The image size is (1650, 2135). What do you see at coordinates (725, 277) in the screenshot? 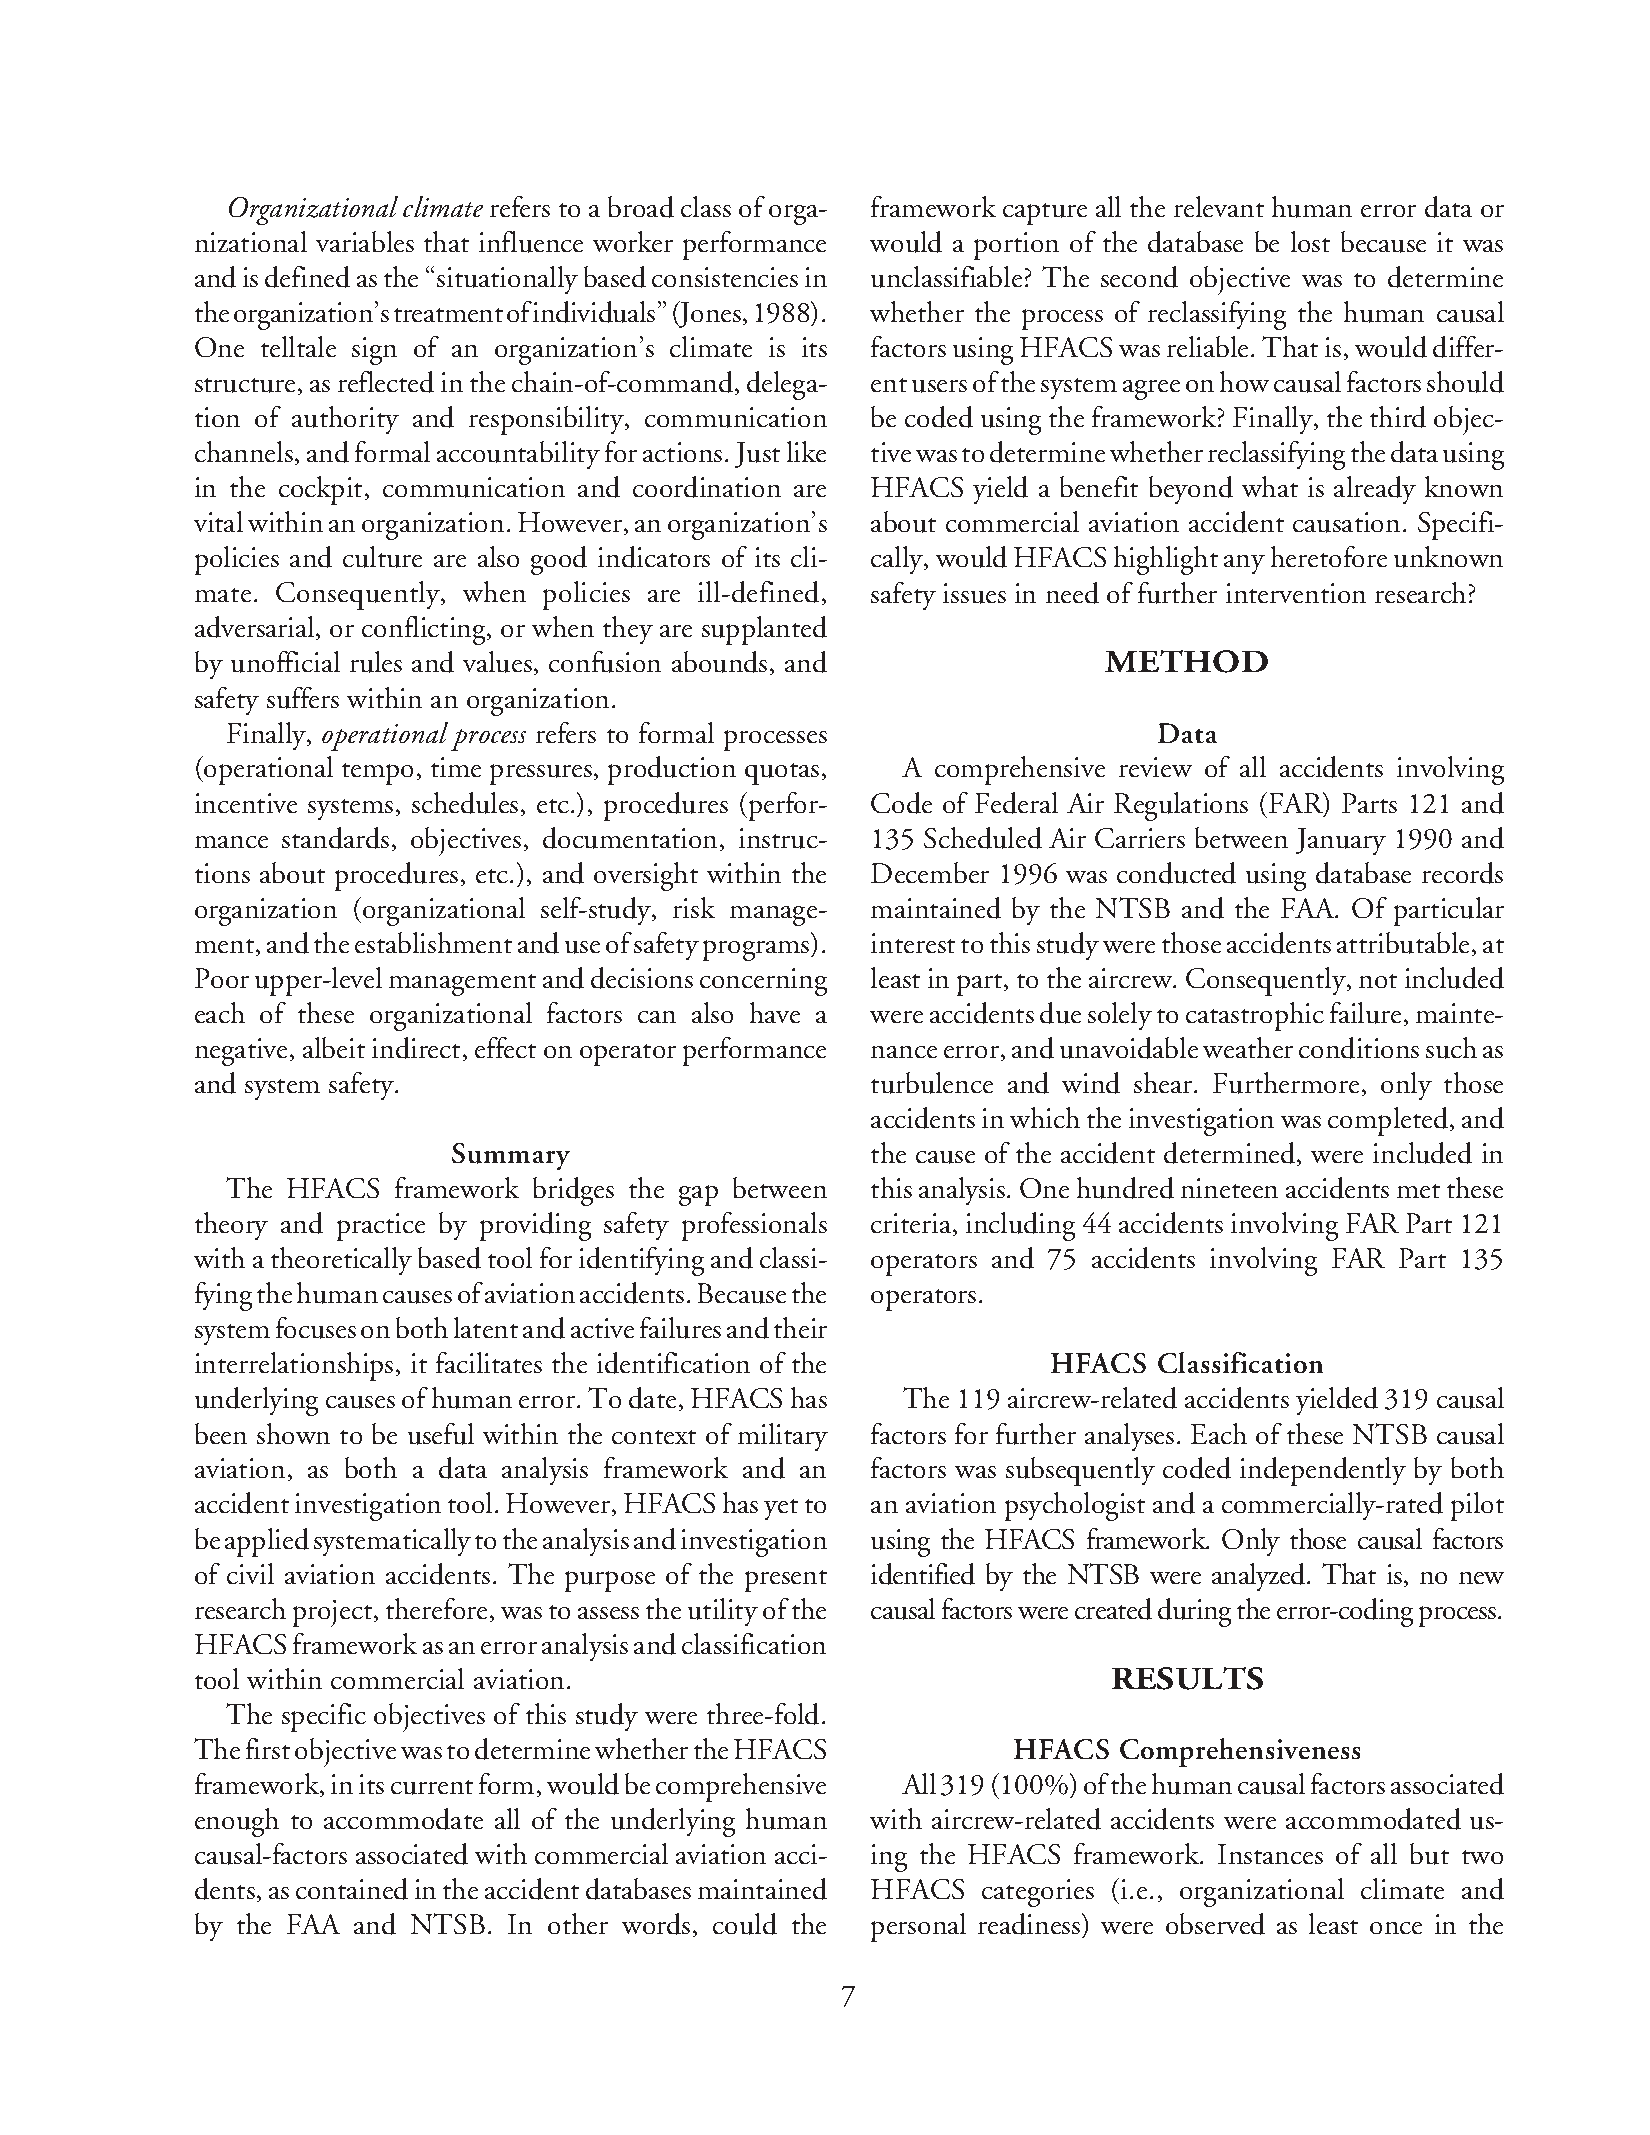
I see `consistencies` at bounding box center [725, 277].
